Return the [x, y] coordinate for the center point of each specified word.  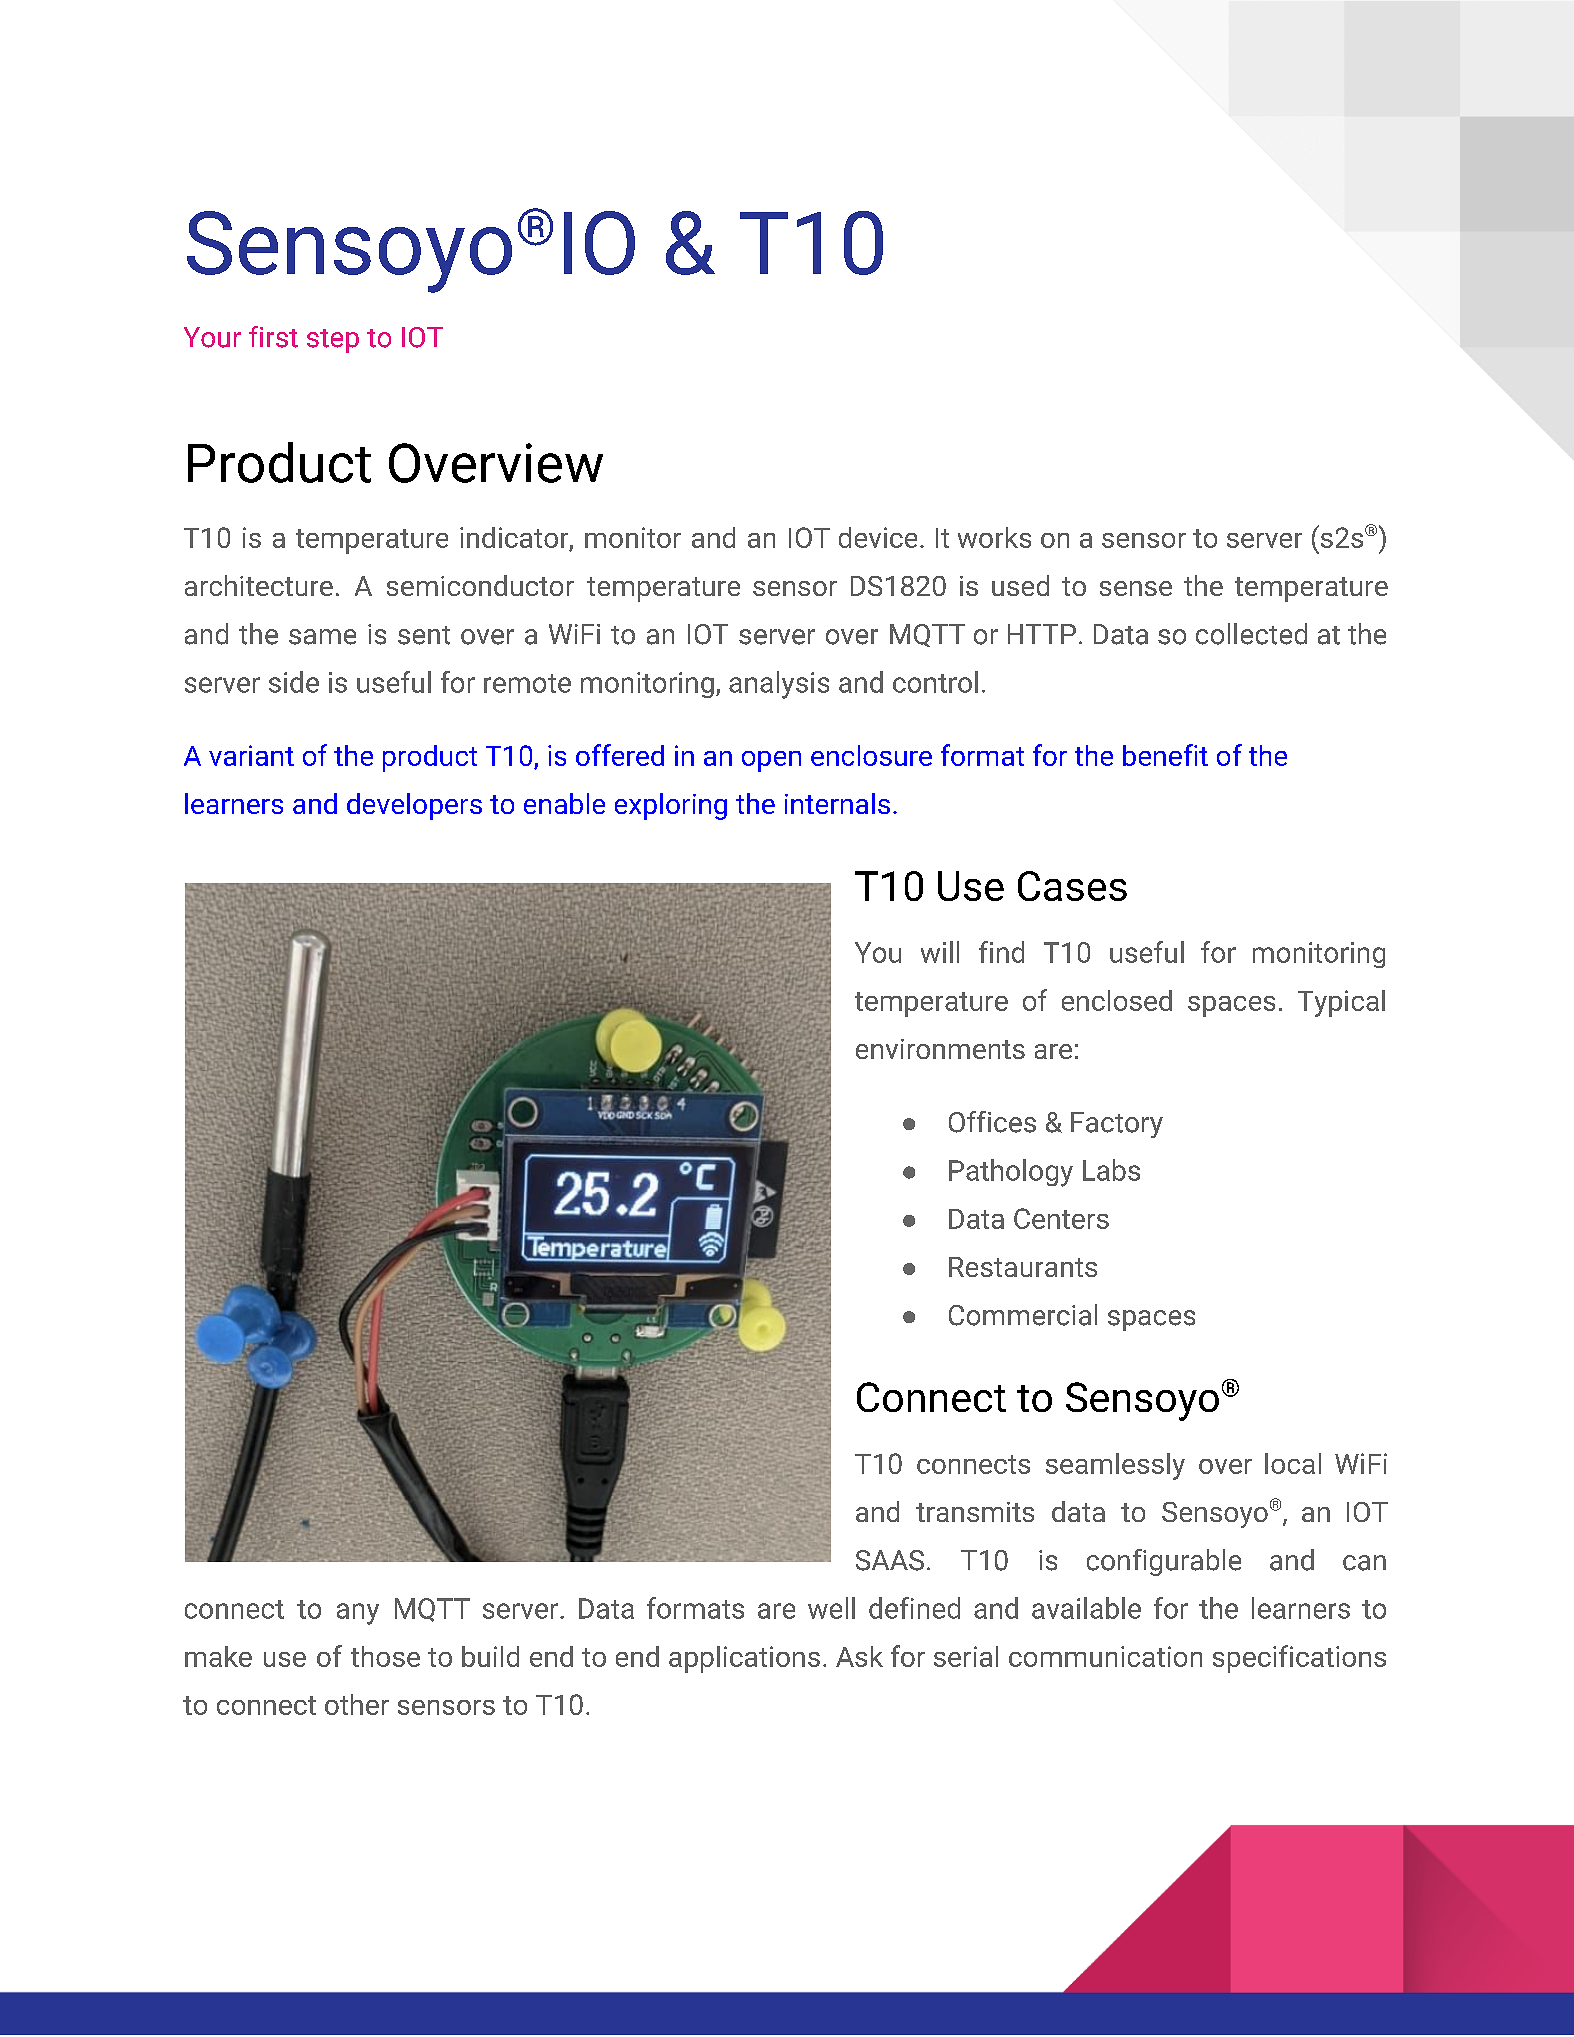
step [333, 341]
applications [744, 1659]
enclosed [1117, 1000]
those [385, 1656]
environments [940, 1049]
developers [414, 806]
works [994, 537]
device [878, 537]
